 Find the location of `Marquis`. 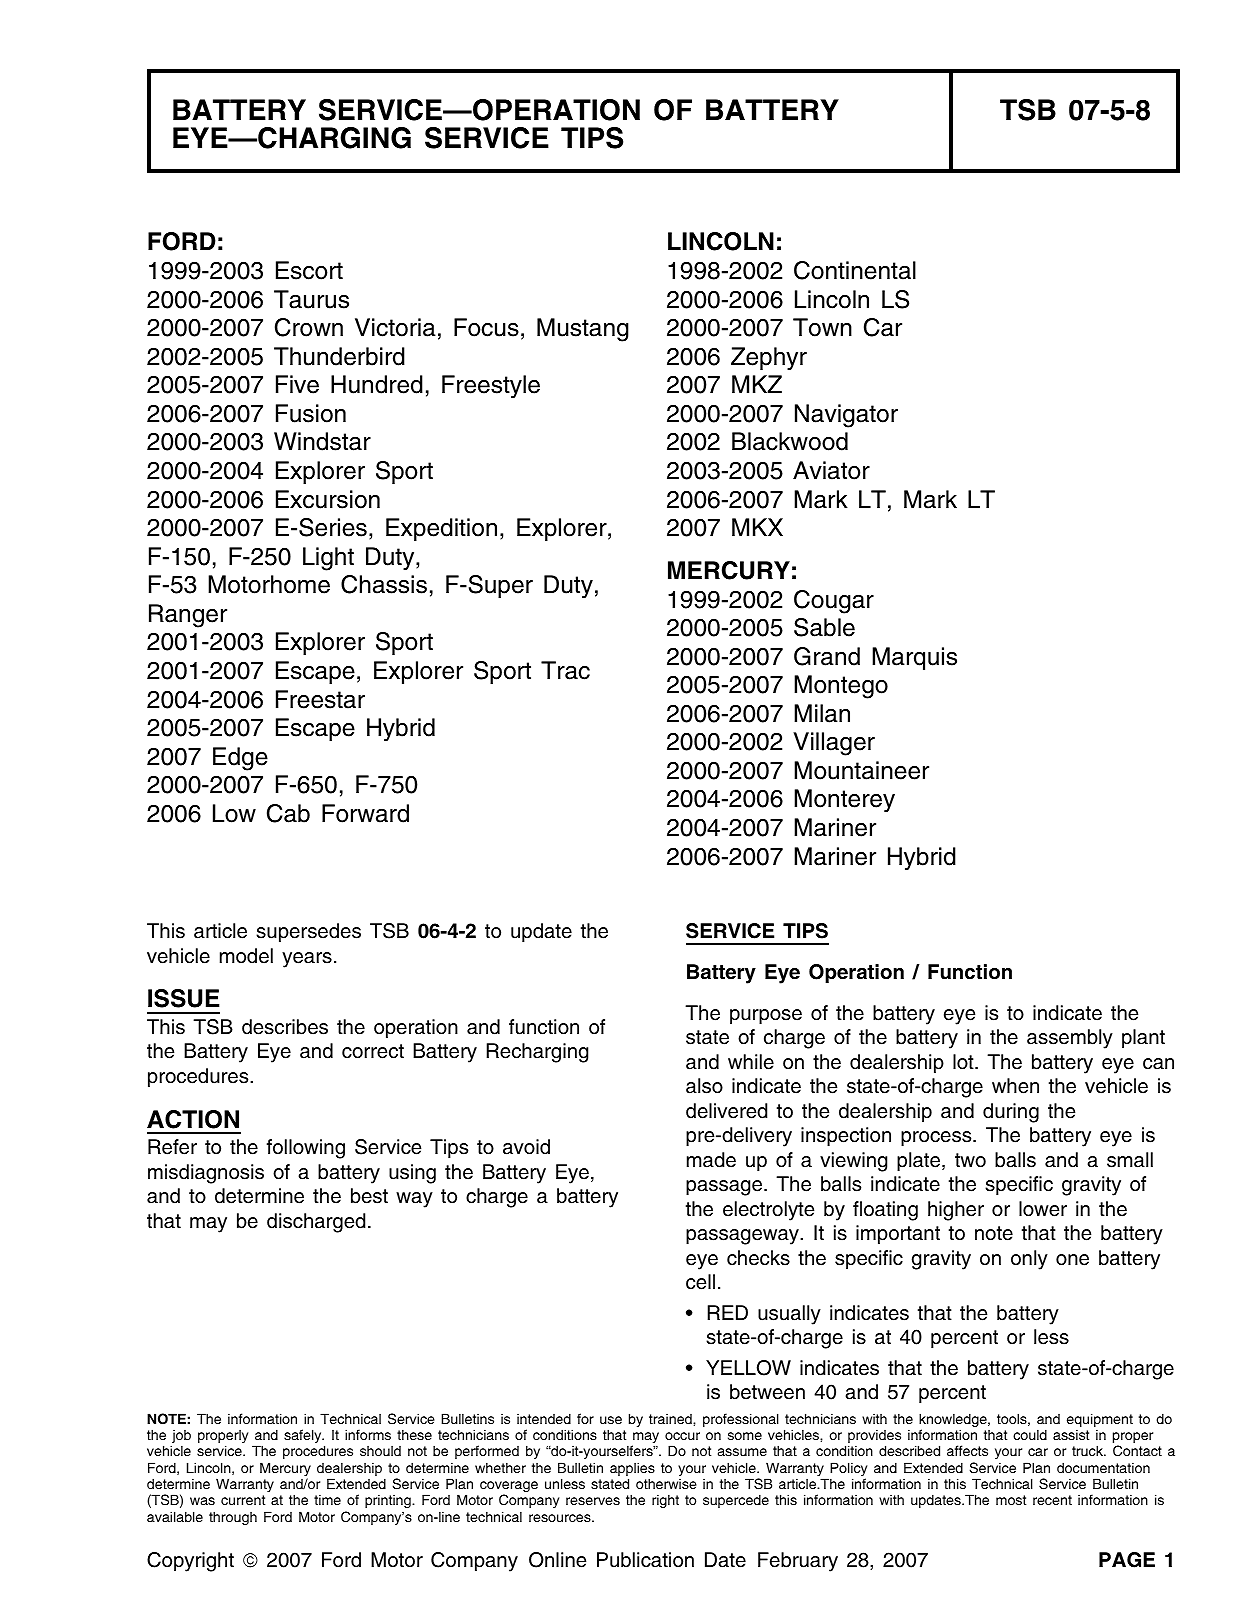

Marquis is located at coordinates (914, 658).
